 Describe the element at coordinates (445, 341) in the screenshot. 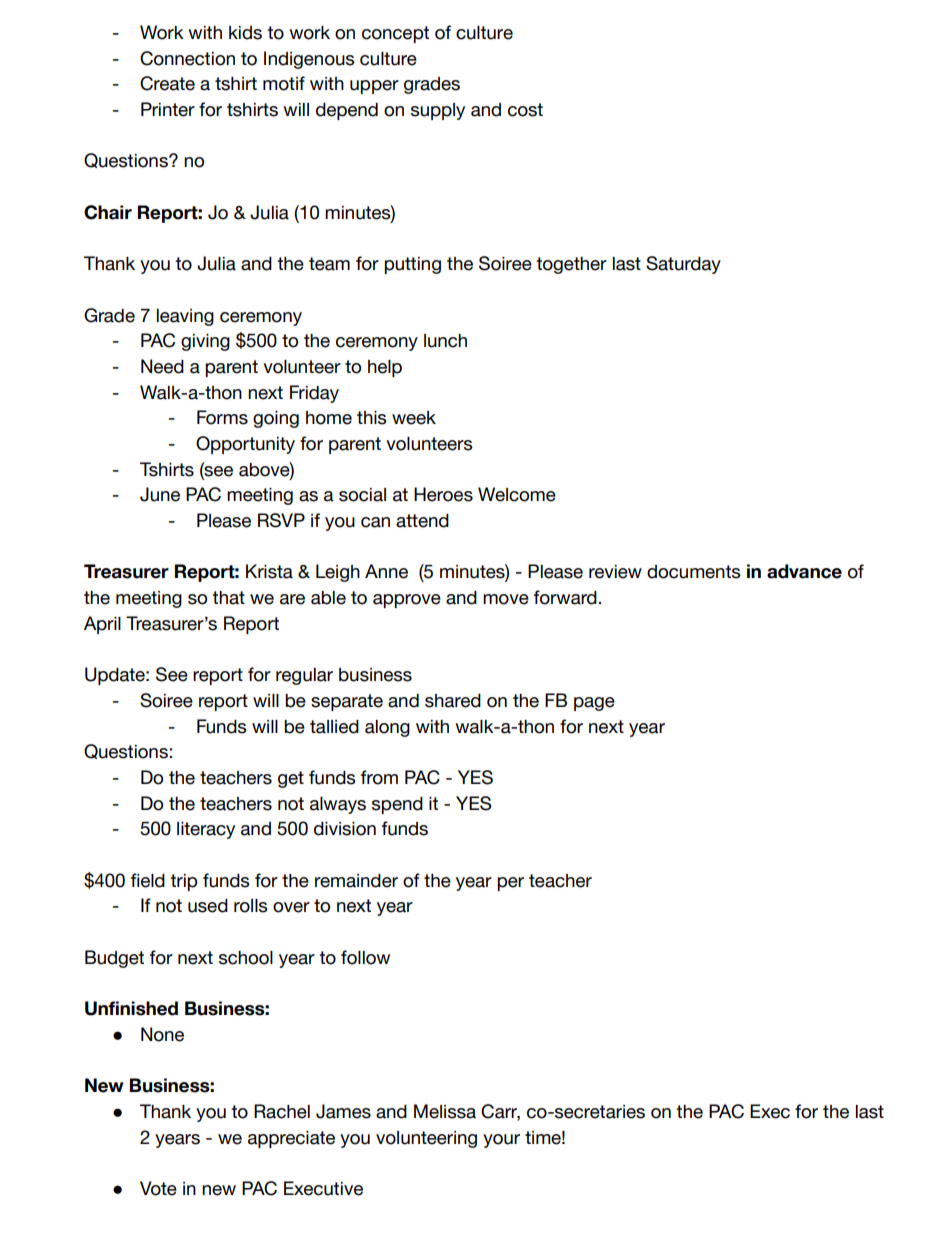

I see `lunch` at that location.
